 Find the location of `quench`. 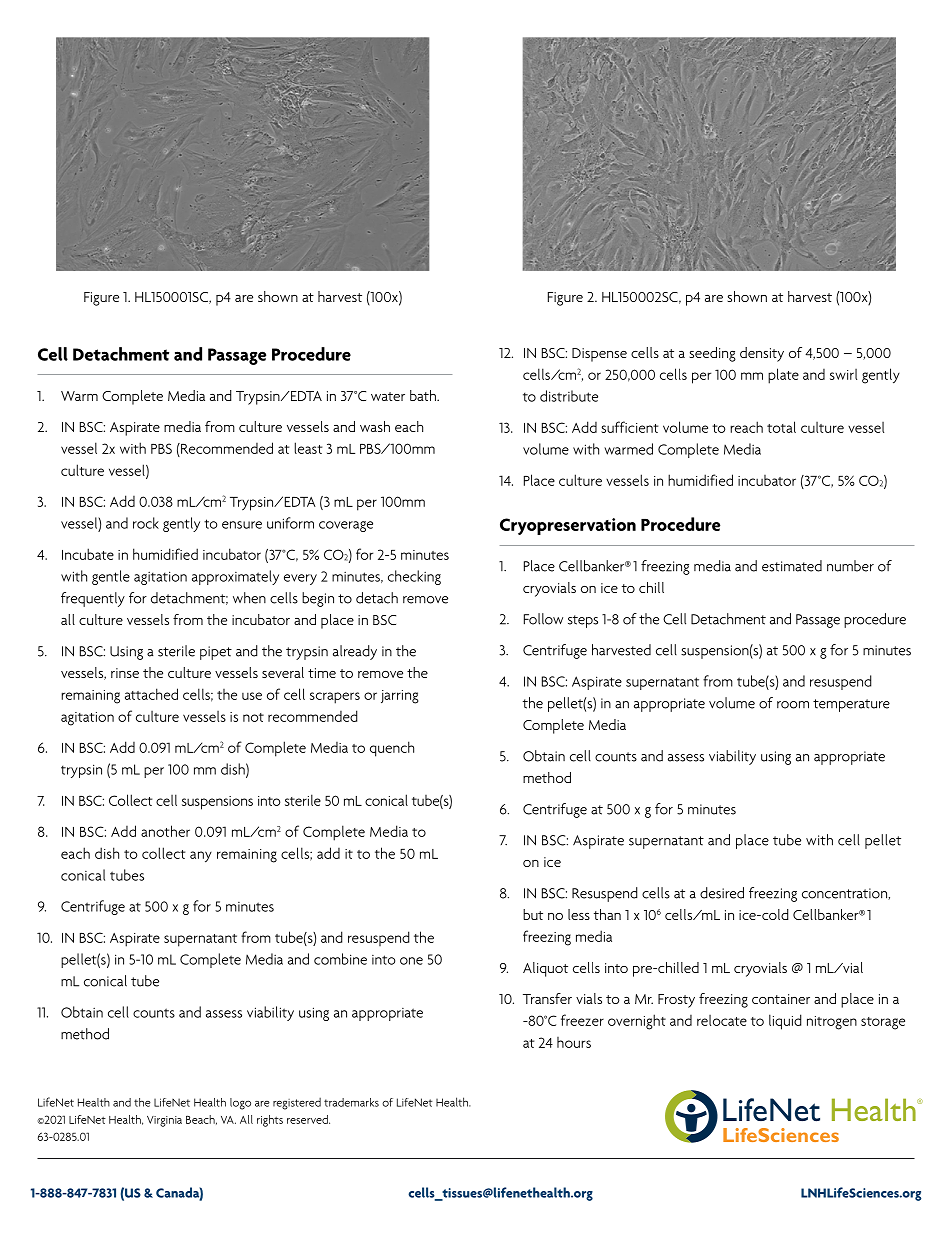

quench is located at coordinates (392, 749).
